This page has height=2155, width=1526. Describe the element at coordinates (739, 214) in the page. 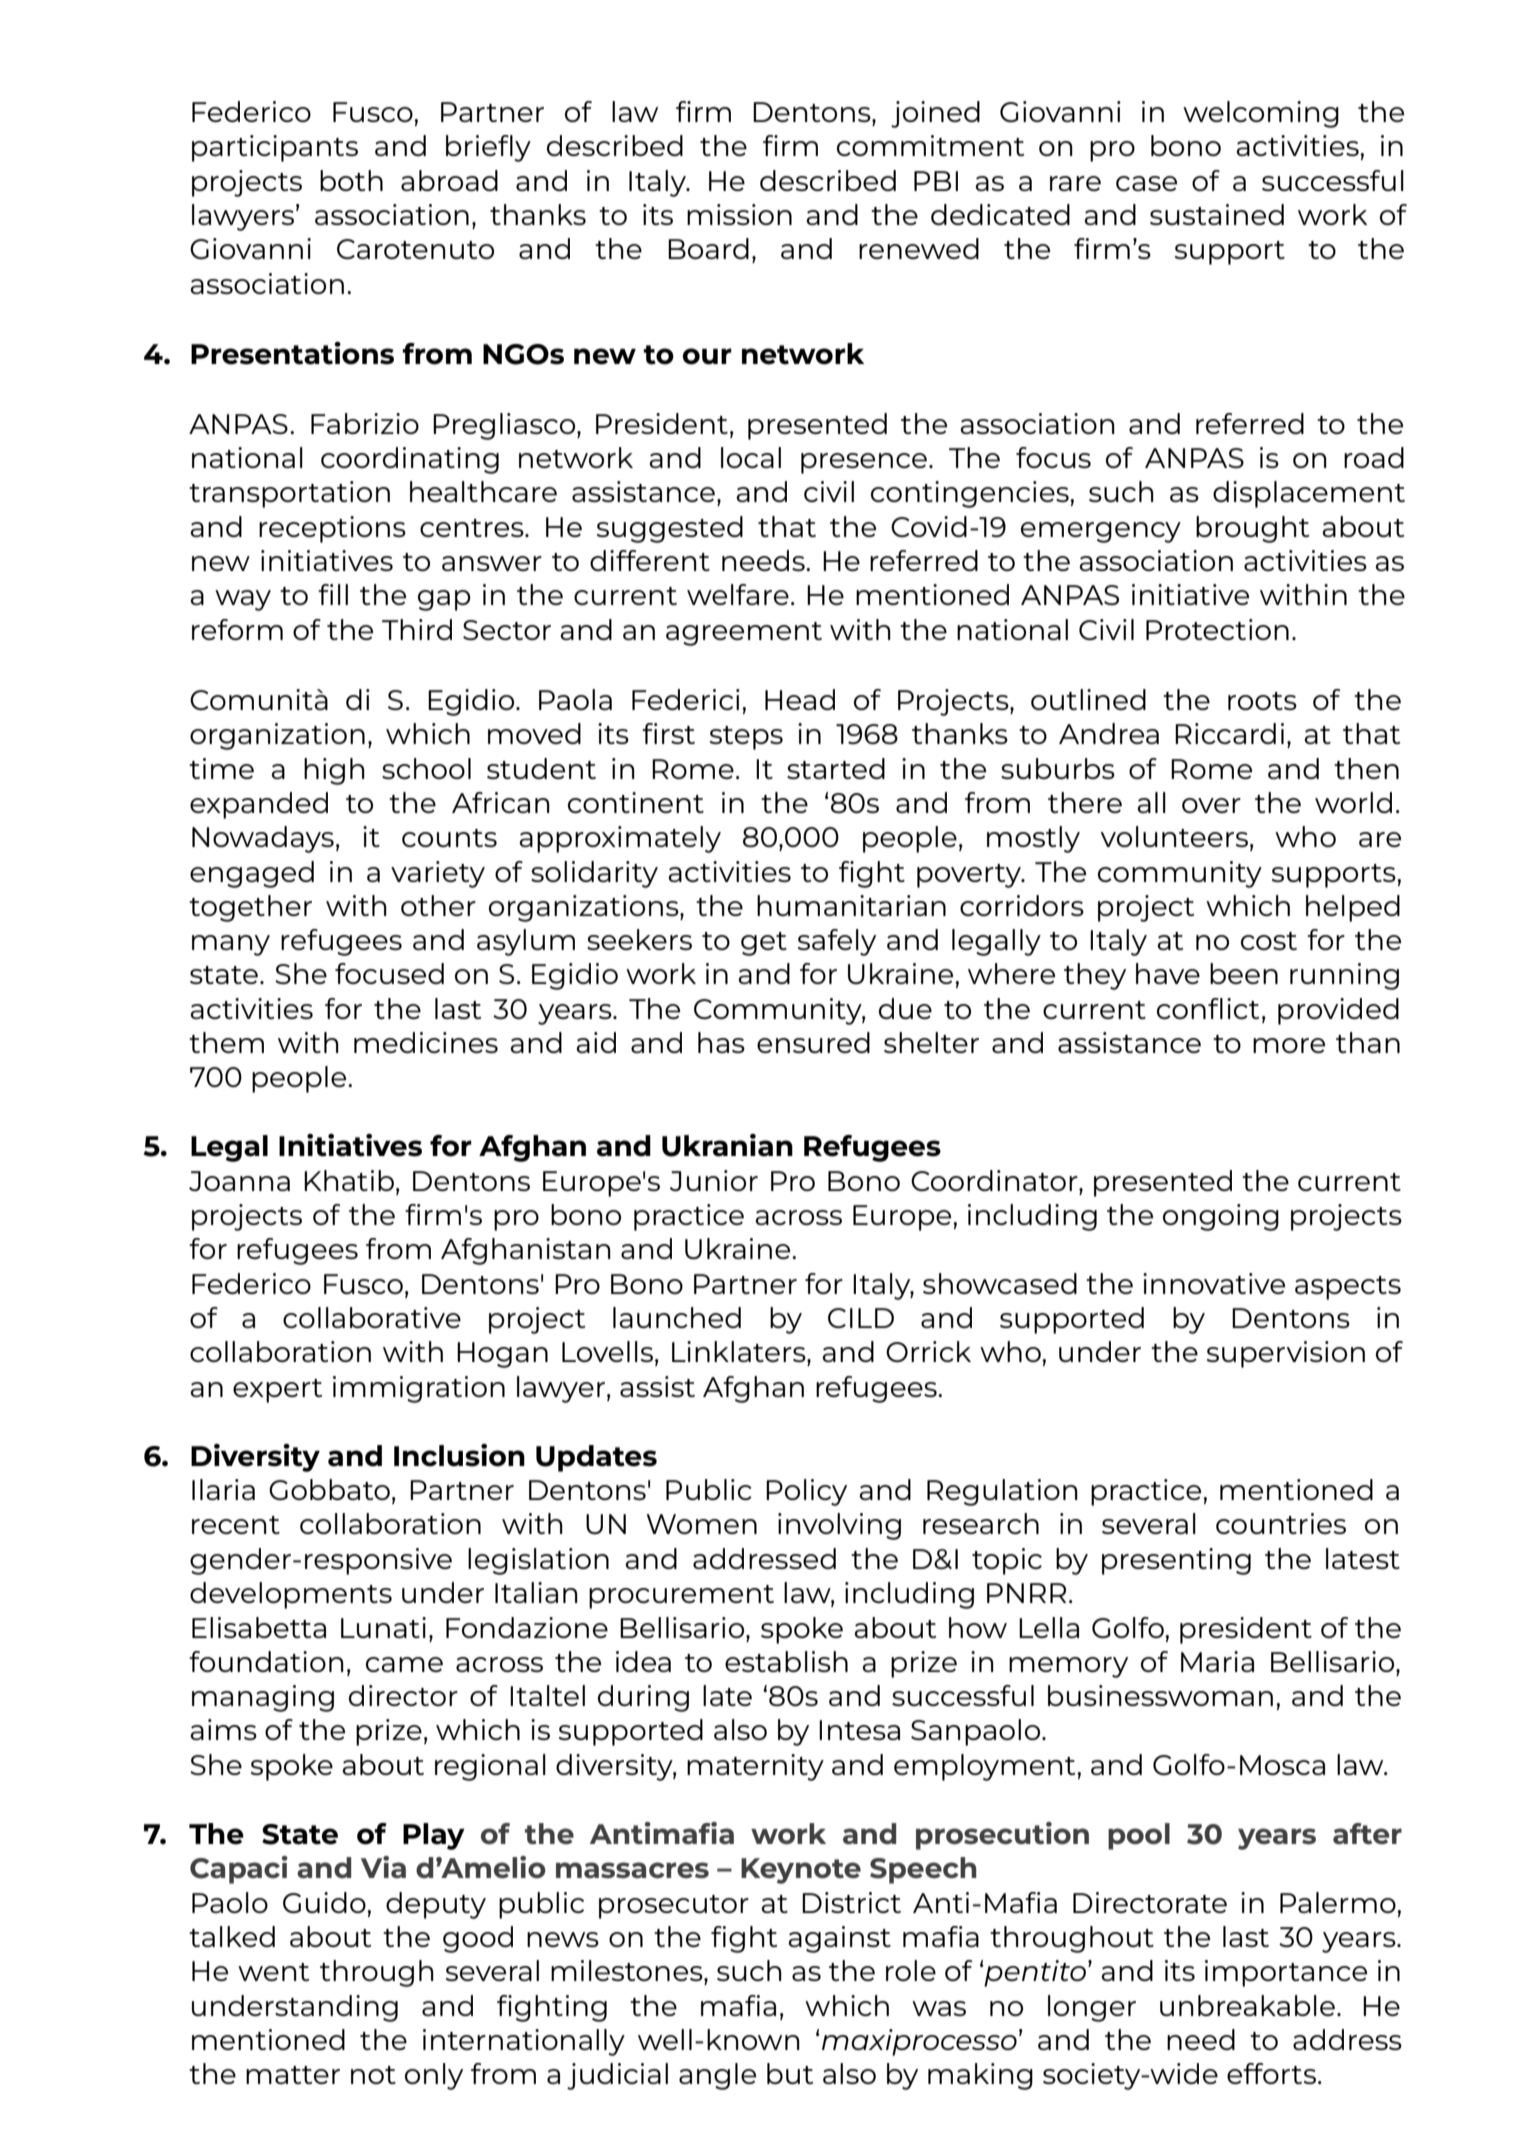

I see `mission` at that location.
